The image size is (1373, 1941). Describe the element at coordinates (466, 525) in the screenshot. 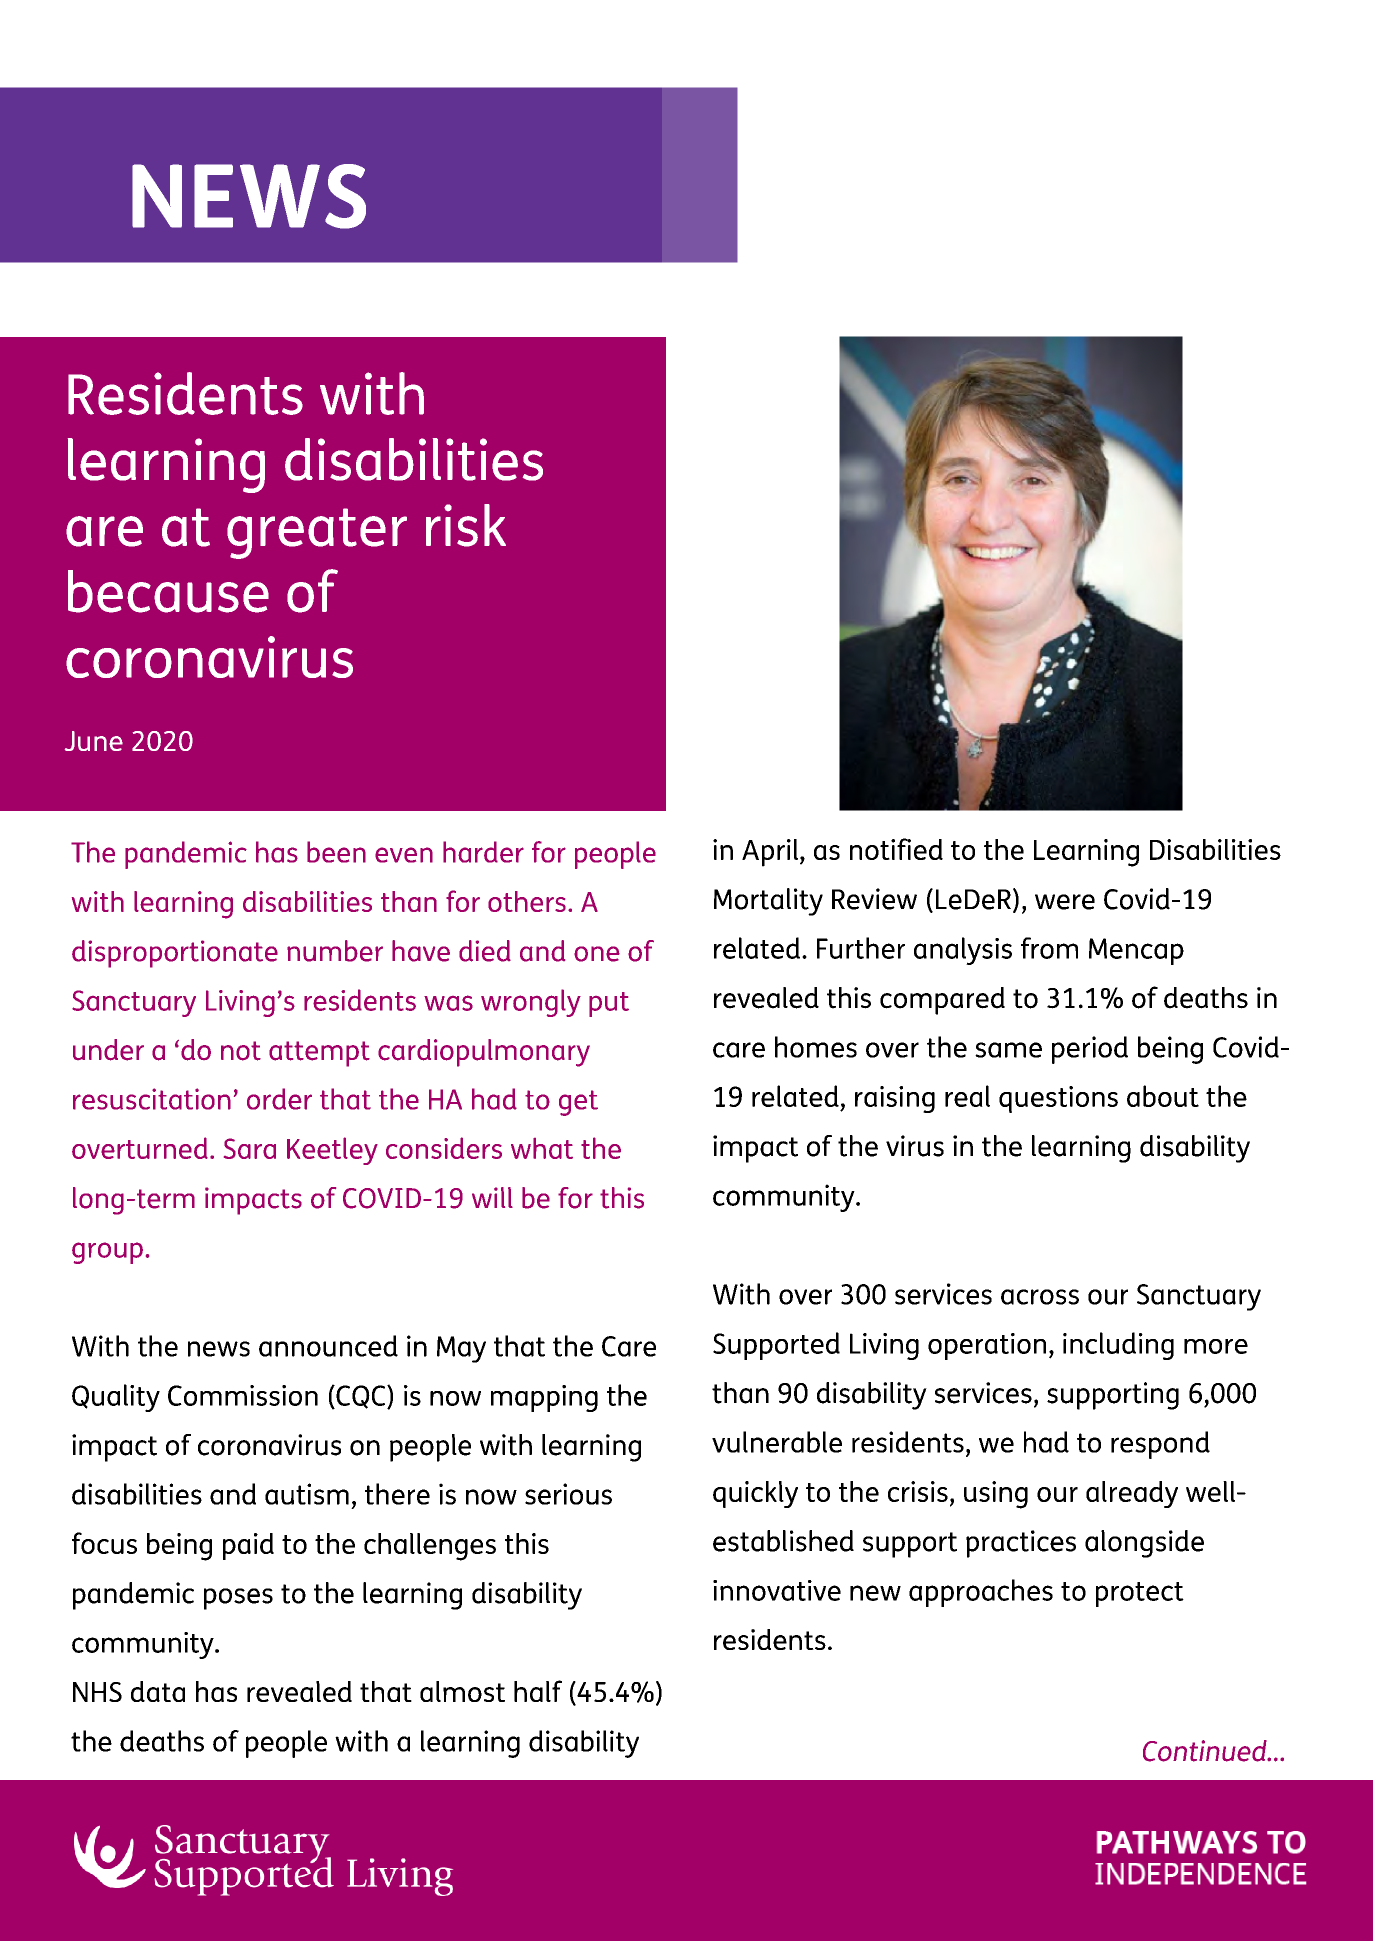

I see `risk` at that location.
